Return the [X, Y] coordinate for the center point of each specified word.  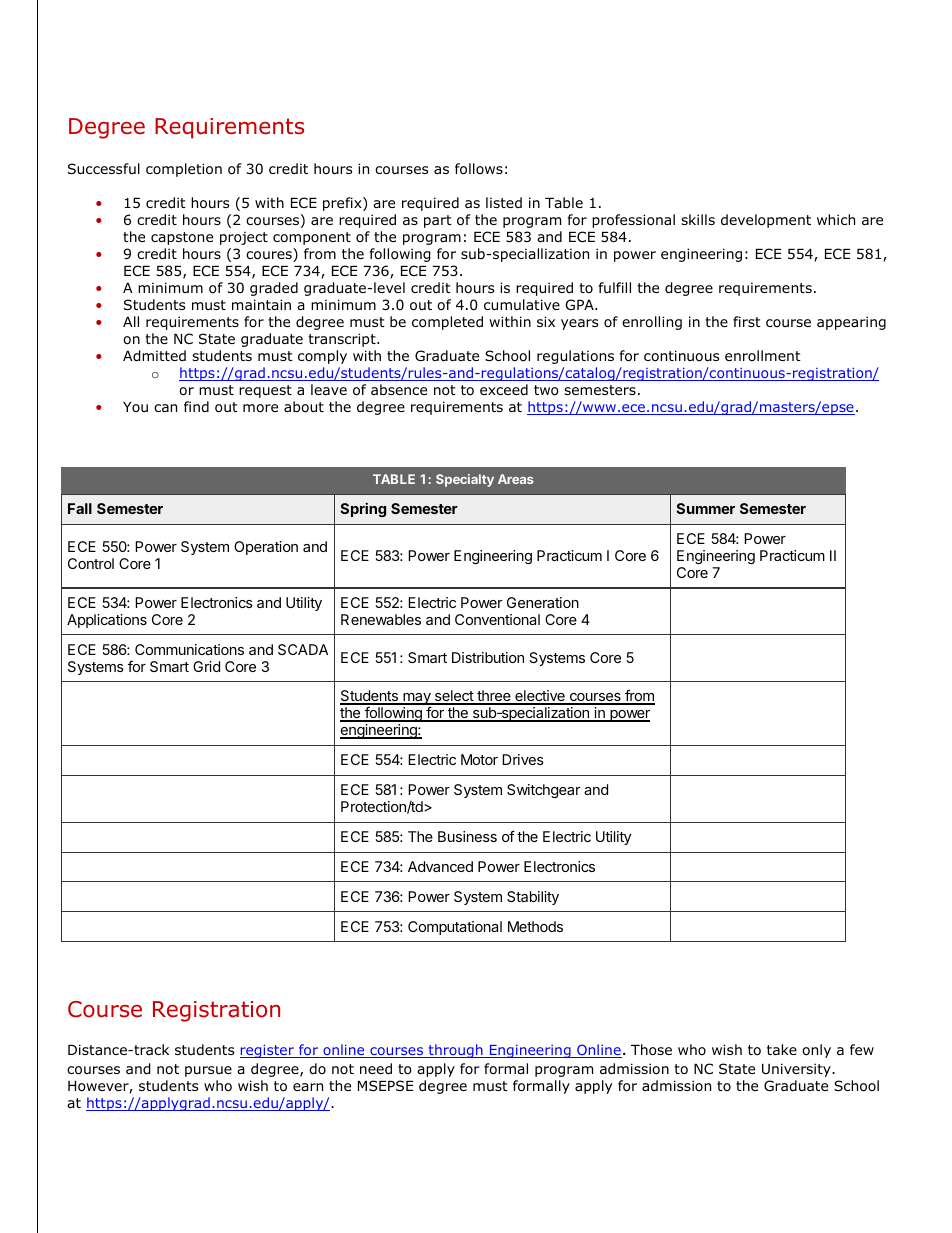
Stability [533, 898]
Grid [206, 666]
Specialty [465, 480]
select [453, 697]
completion [184, 170]
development [766, 221]
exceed [504, 389]
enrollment [763, 355]
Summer [705, 508]
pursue [208, 1071]
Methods [535, 926]
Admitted [154, 356]
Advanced [440, 866]
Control [91, 563]
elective [540, 697]
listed [504, 202]
